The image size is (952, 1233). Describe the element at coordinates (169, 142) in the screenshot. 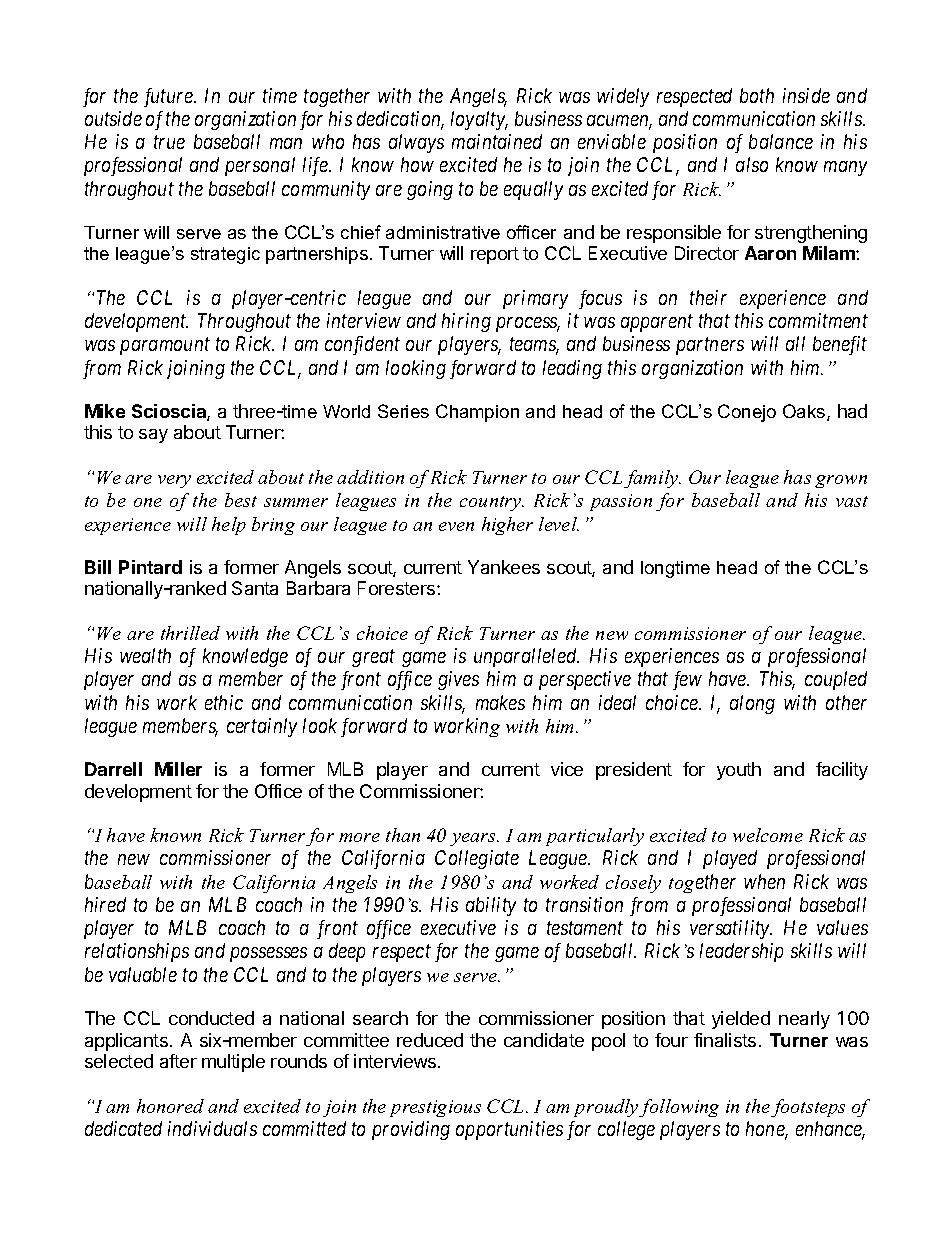

I see `true` at that location.
